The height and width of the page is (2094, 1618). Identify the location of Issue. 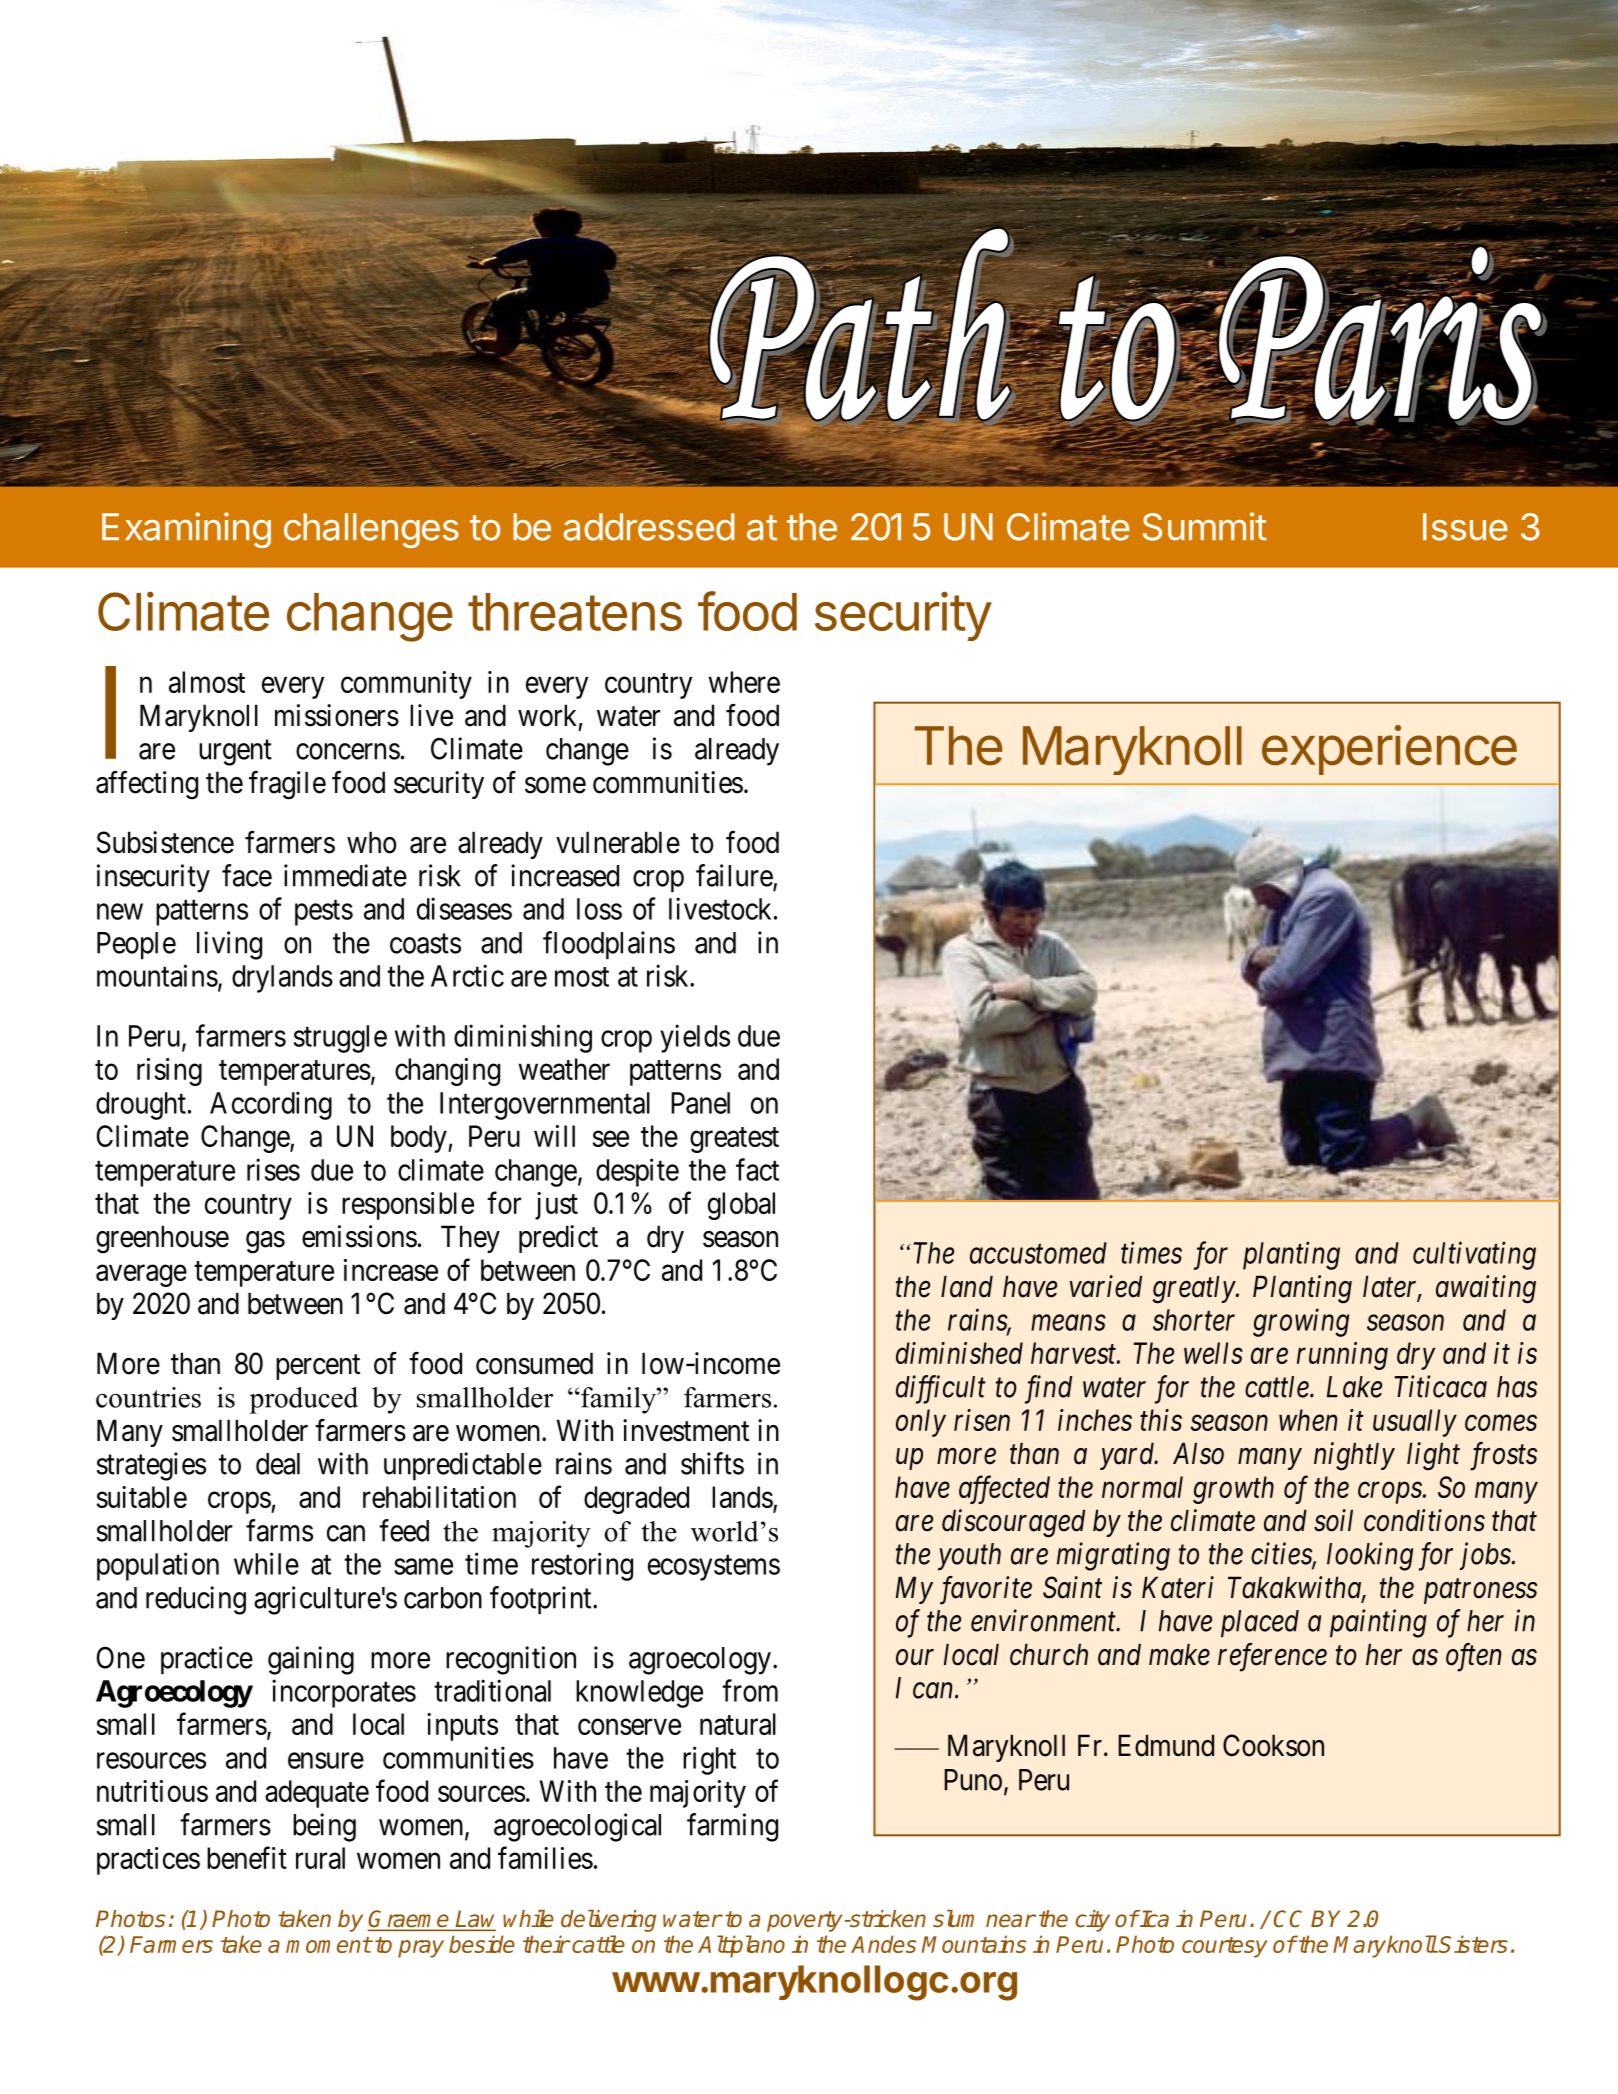
(1465, 527).
